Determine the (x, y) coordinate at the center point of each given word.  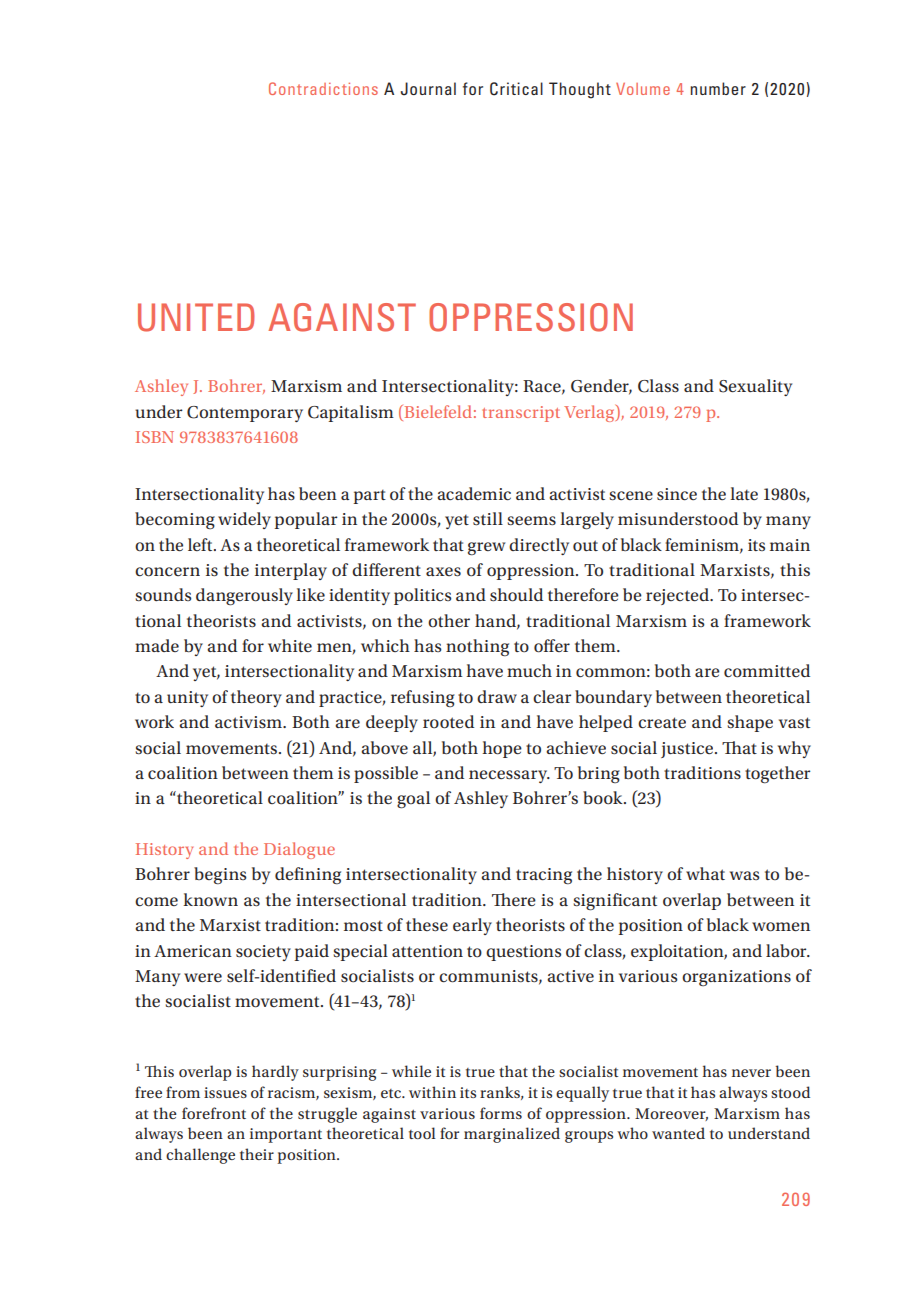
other (449, 620)
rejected (679, 596)
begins (220, 875)
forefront (214, 1113)
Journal (428, 89)
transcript (521, 414)
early (472, 926)
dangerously (244, 597)
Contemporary (245, 414)
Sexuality (755, 387)
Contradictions (323, 88)
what (705, 873)
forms (501, 1113)
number (718, 88)
